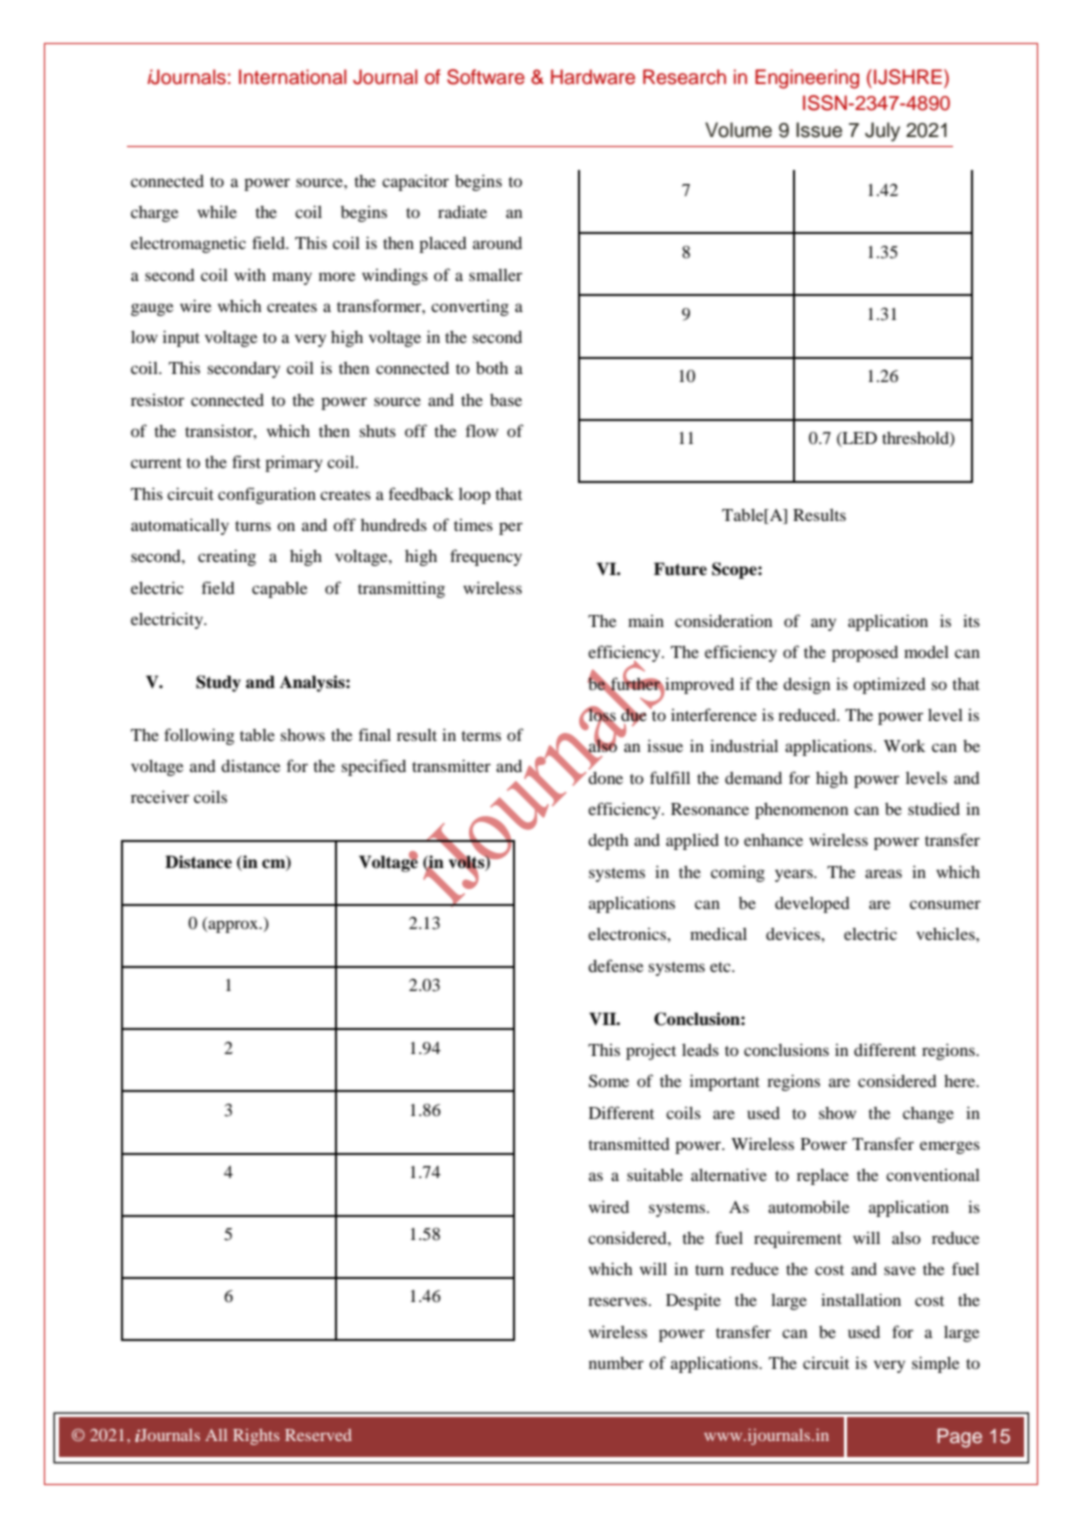 This screenshot has width=1081, height=1528. Describe the element at coordinates (233, 926) in the screenshot. I see `approx` at that location.
